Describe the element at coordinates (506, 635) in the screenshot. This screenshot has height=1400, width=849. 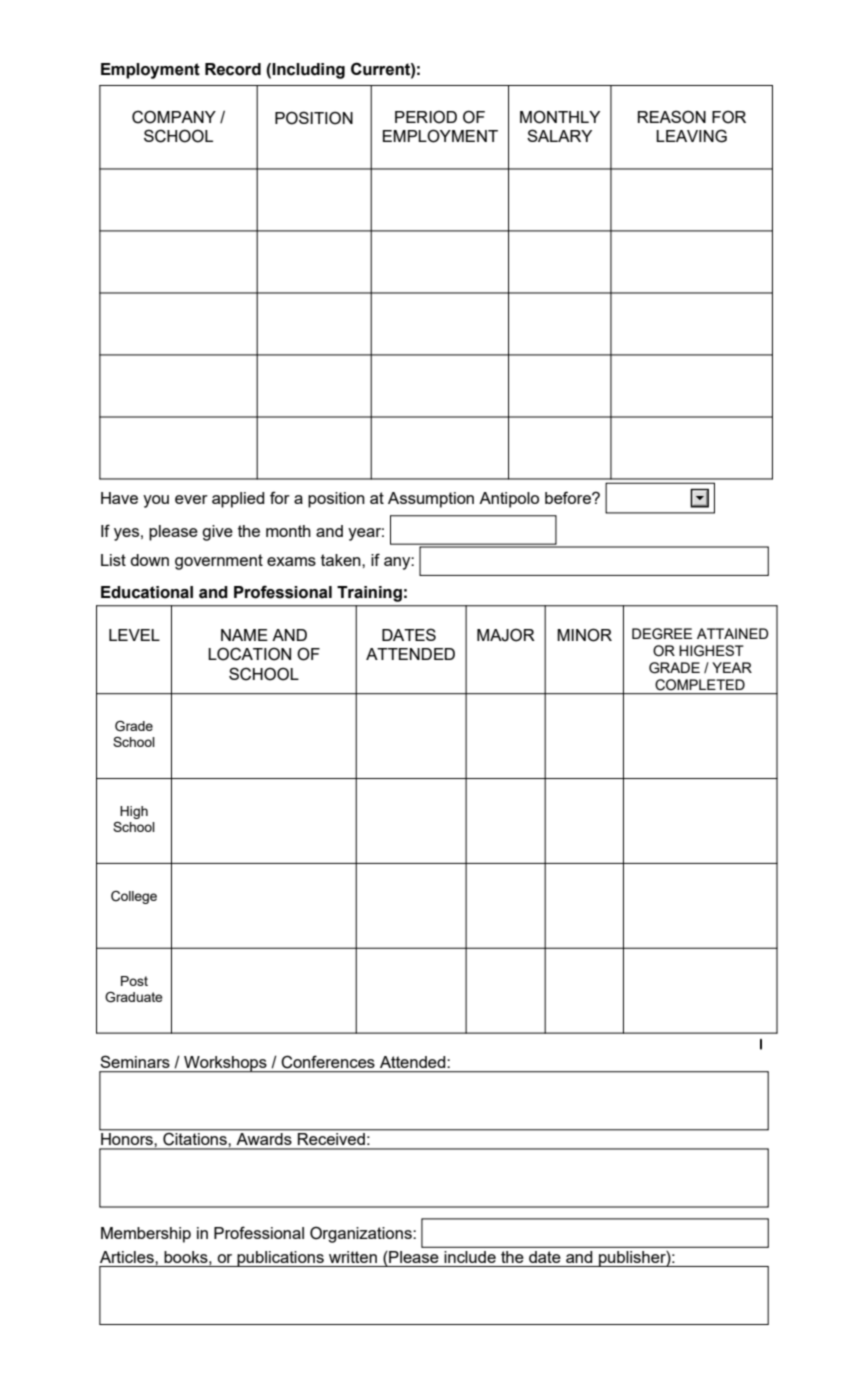
I see `MAJOR` at that location.
